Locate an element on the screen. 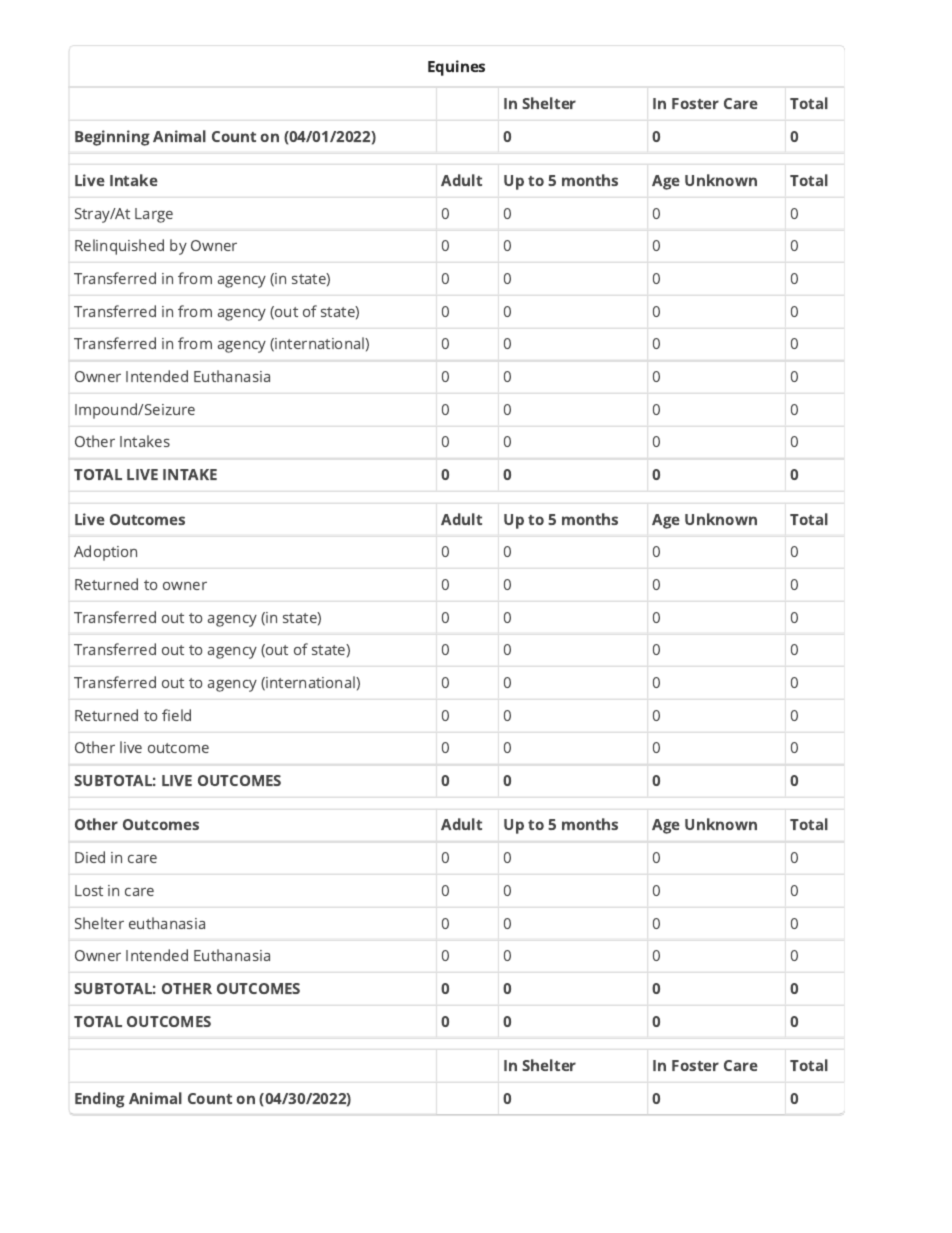 The image size is (952, 1233). field is located at coordinates (176, 715).
